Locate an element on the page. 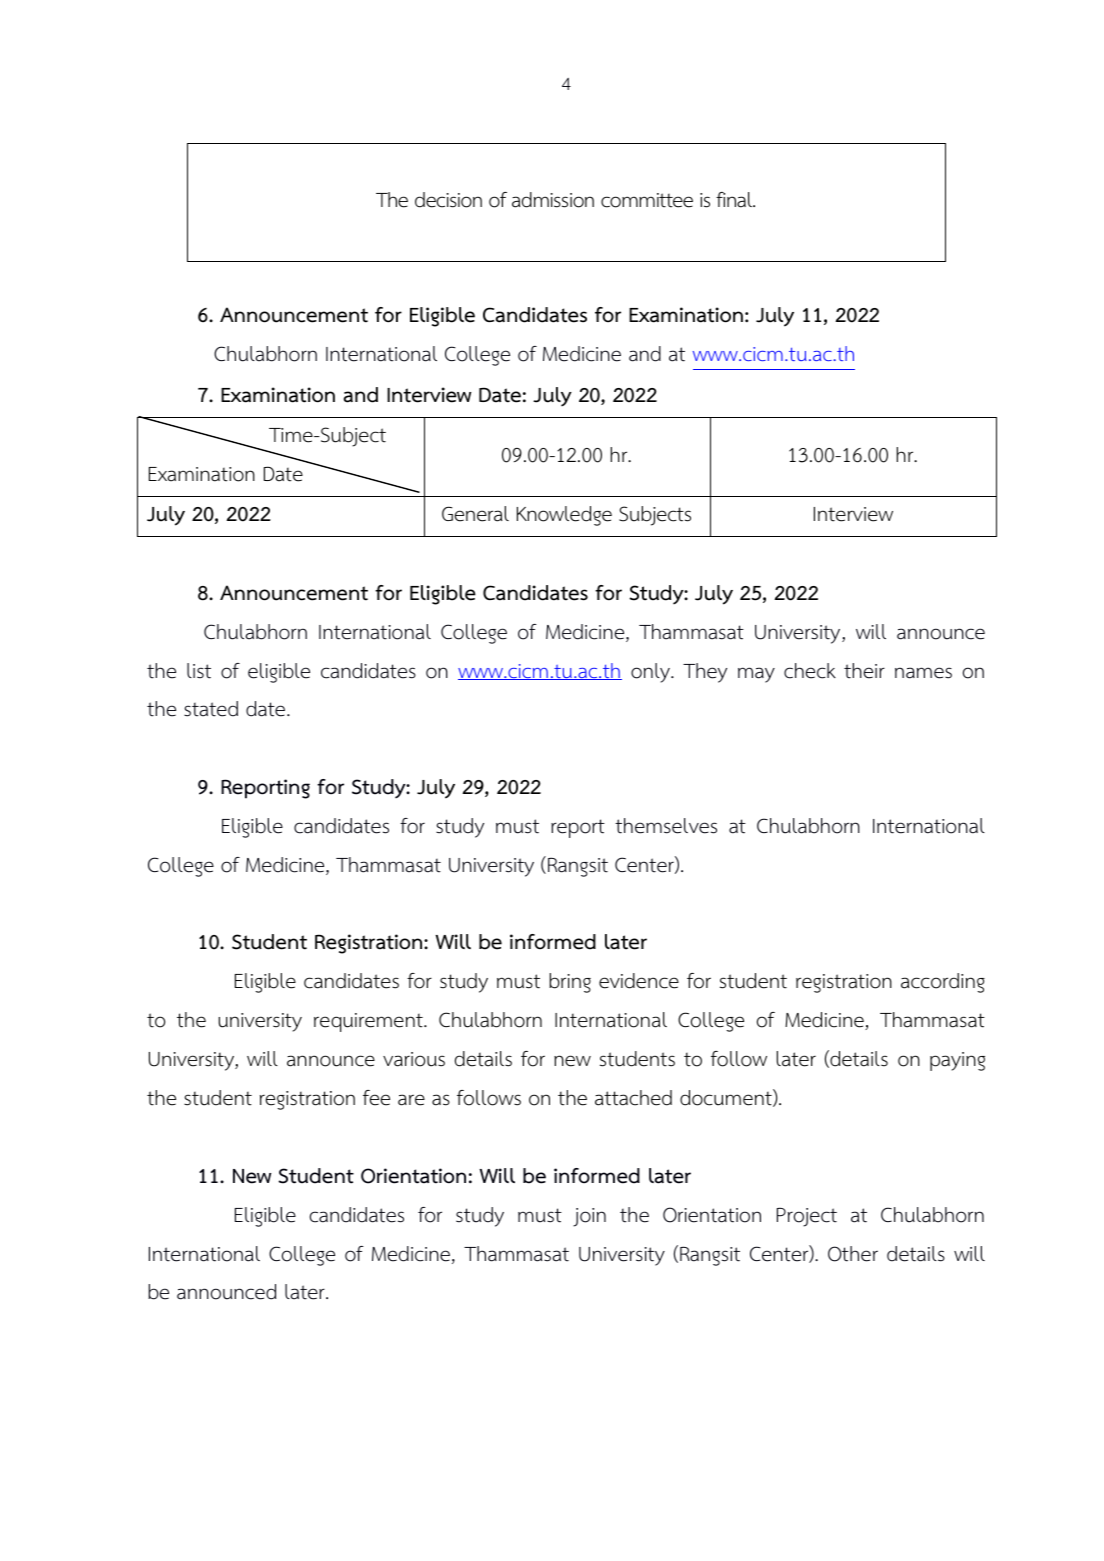 This image has width=1104, height=1561. according is located at coordinates (943, 983).
